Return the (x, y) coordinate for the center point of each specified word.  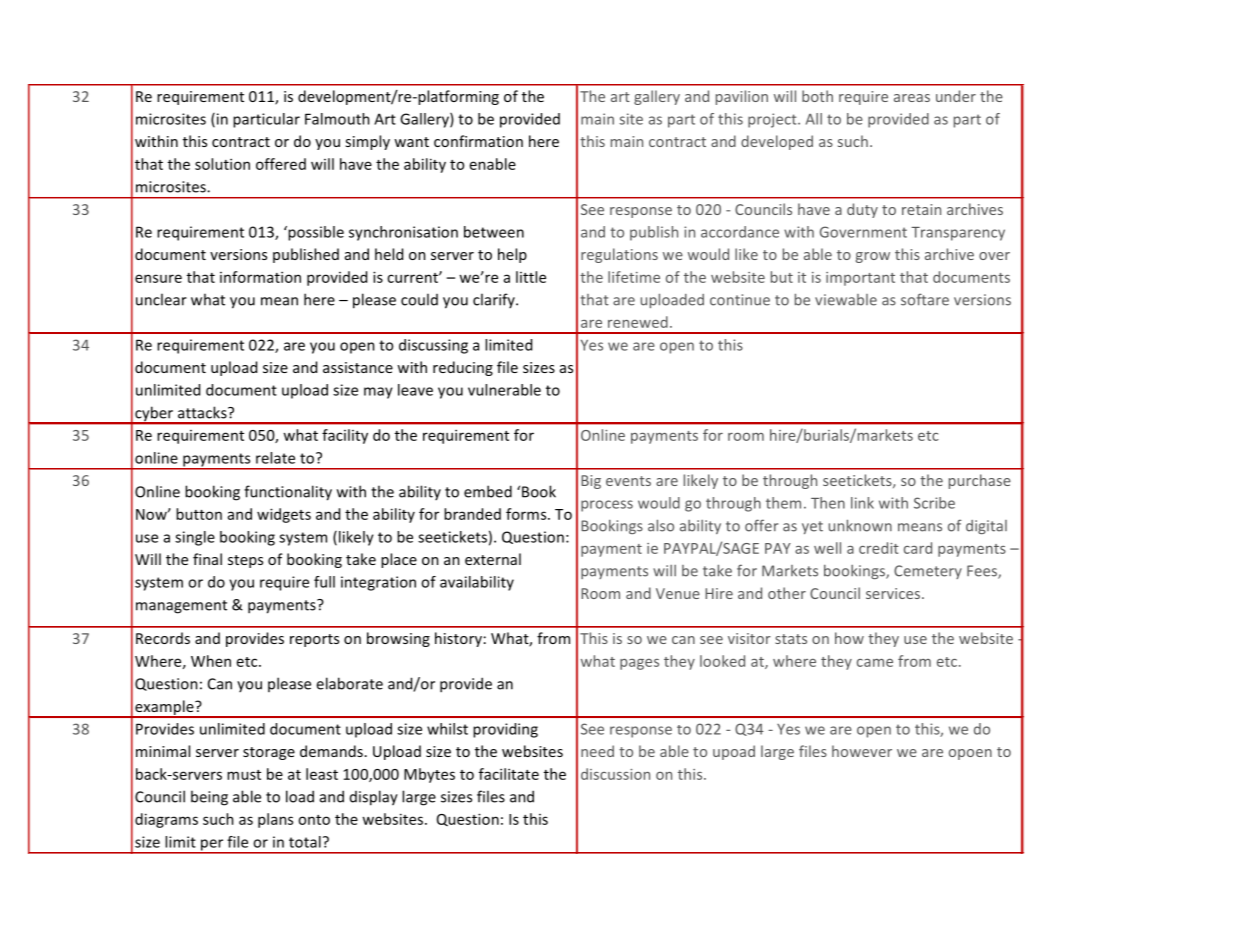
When (211, 661)
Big (591, 482)
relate (275, 458)
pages (639, 664)
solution (222, 164)
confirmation (478, 141)
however (862, 751)
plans (275, 820)
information (260, 277)
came (875, 663)
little (531, 277)
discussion (615, 774)
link (862, 503)
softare (925, 299)
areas (912, 98)
